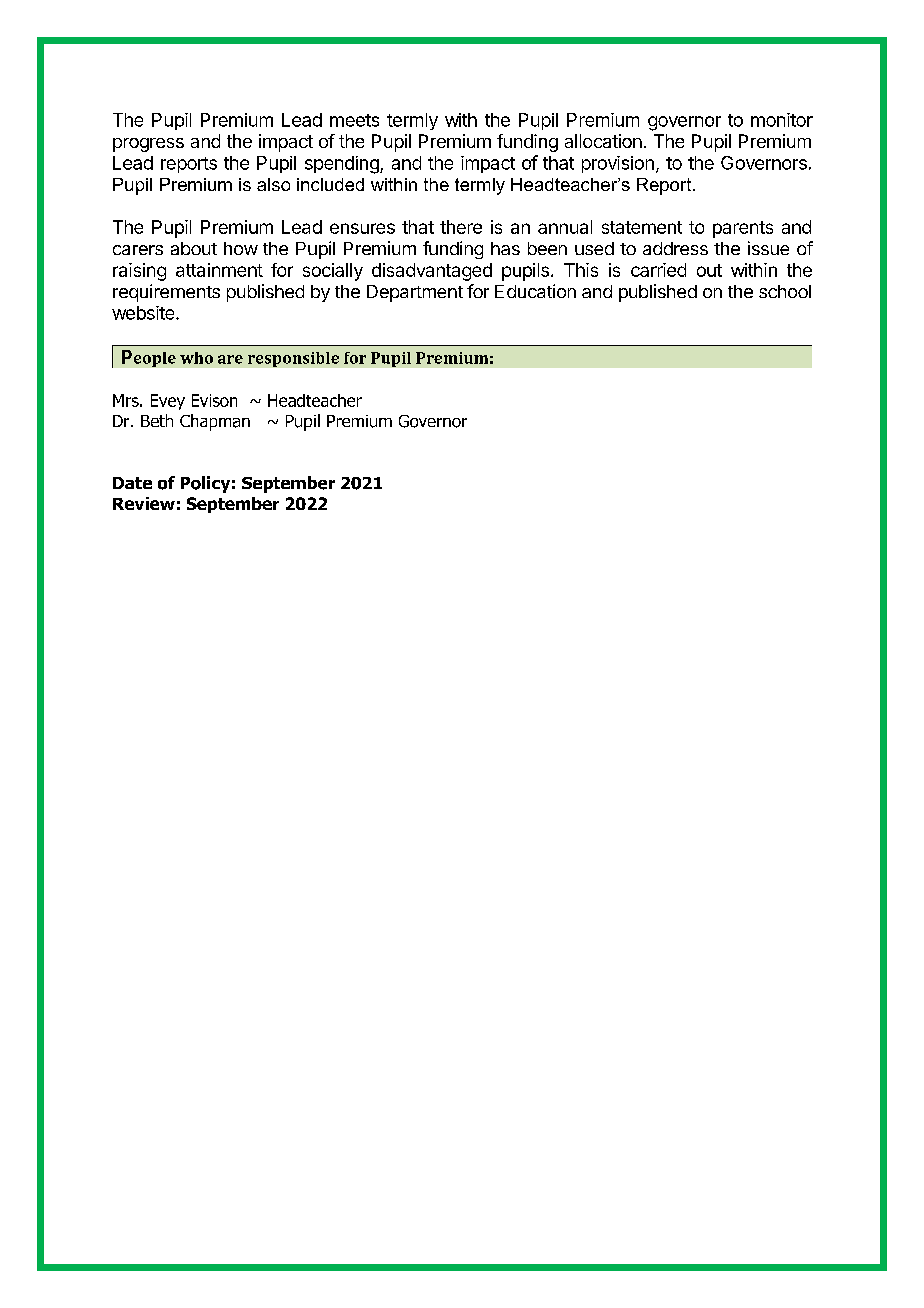 Image resolution: width=924 pixels, height=1308 pixels. I want to click on parents, so click(743, 229).
